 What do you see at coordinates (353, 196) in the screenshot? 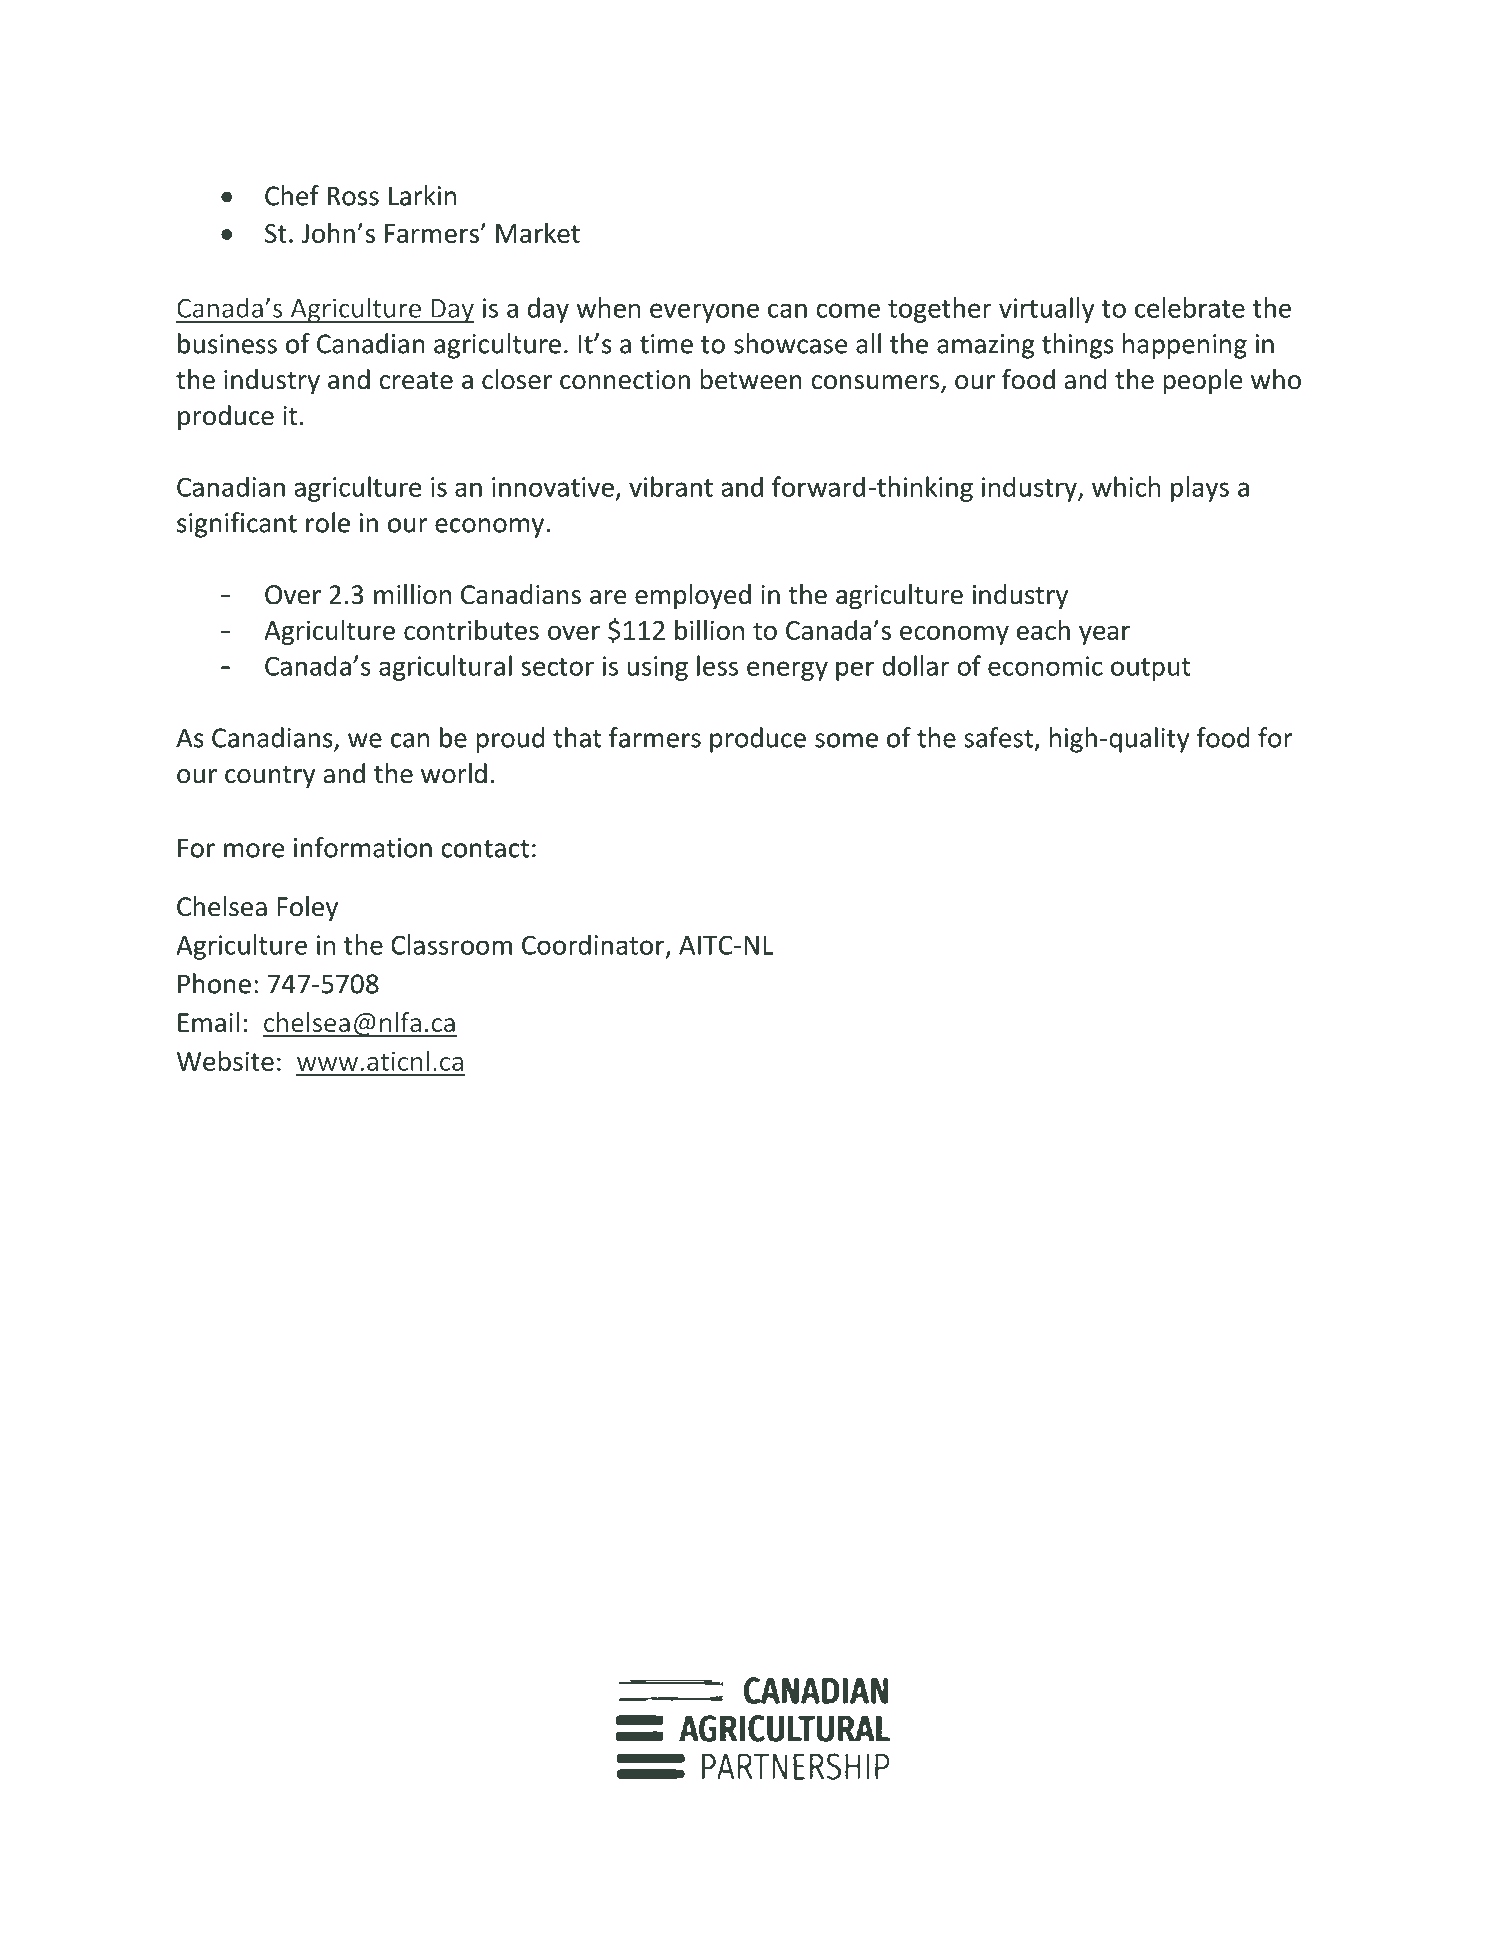
I see `Ross` at bounding box center [353, 196].
